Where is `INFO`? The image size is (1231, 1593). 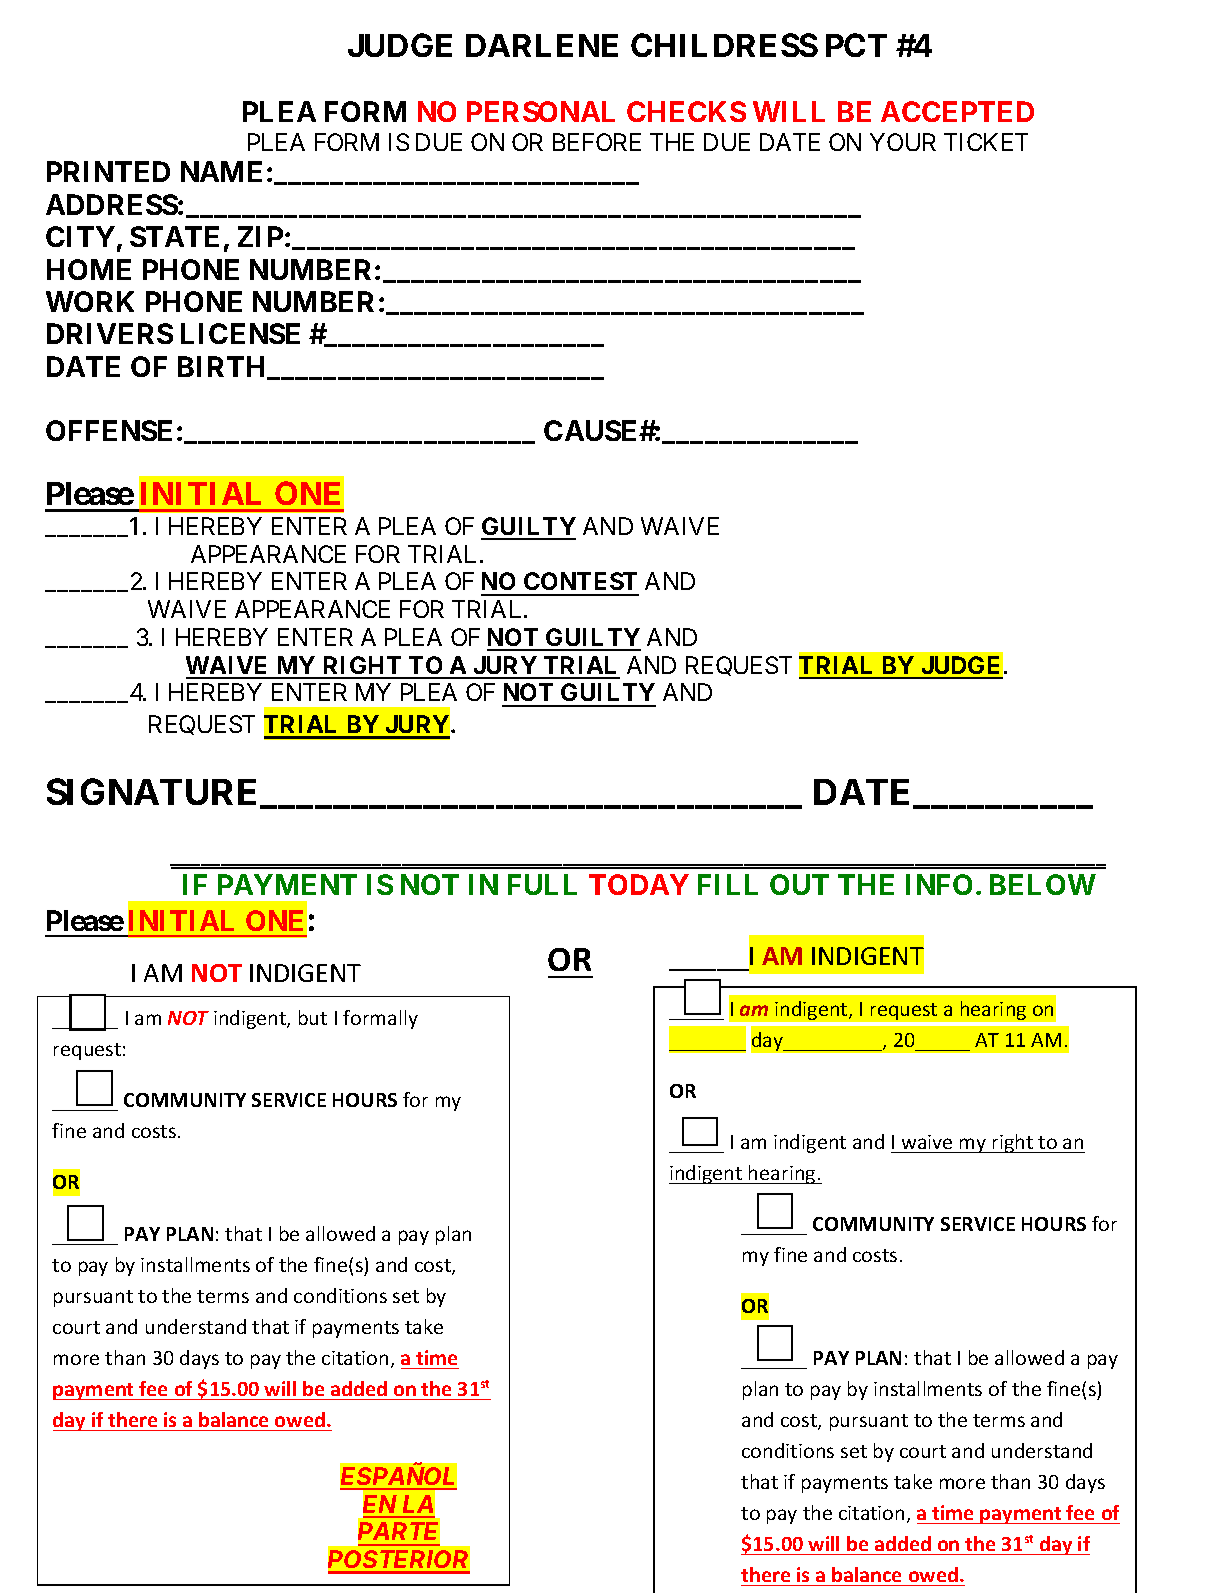 INFO is located at coordinates (939, 884).
